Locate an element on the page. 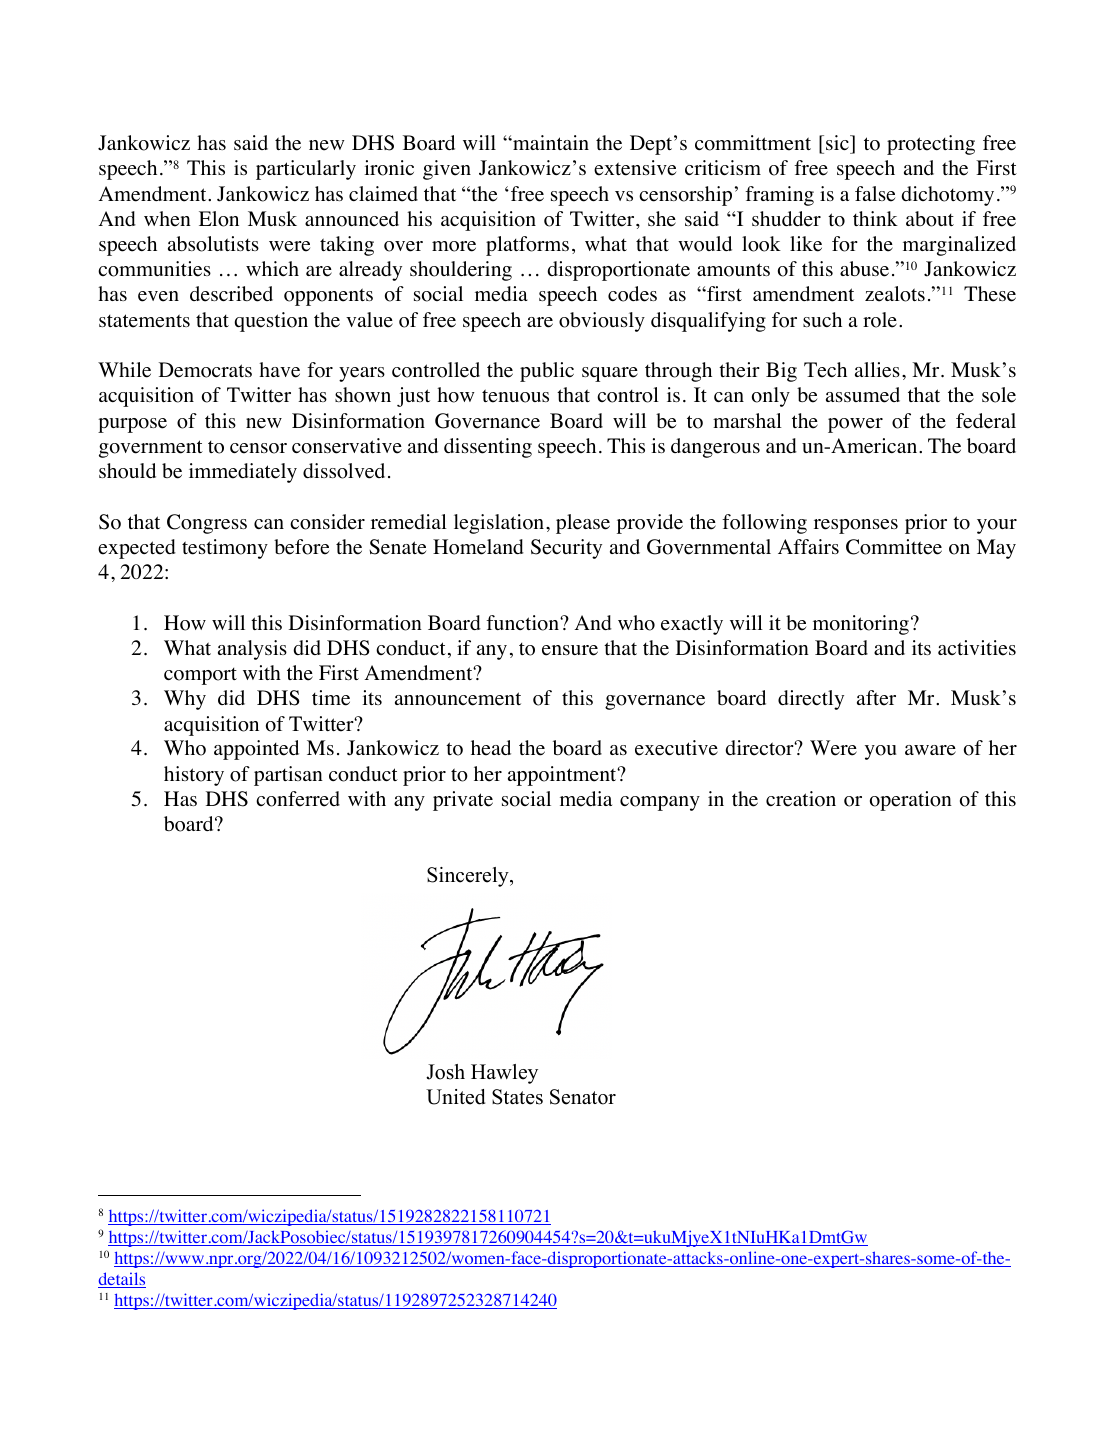 Image resolution: width=1115 pixels, height=1442 pixels. Josh is located at coordinates (445, 1072).
